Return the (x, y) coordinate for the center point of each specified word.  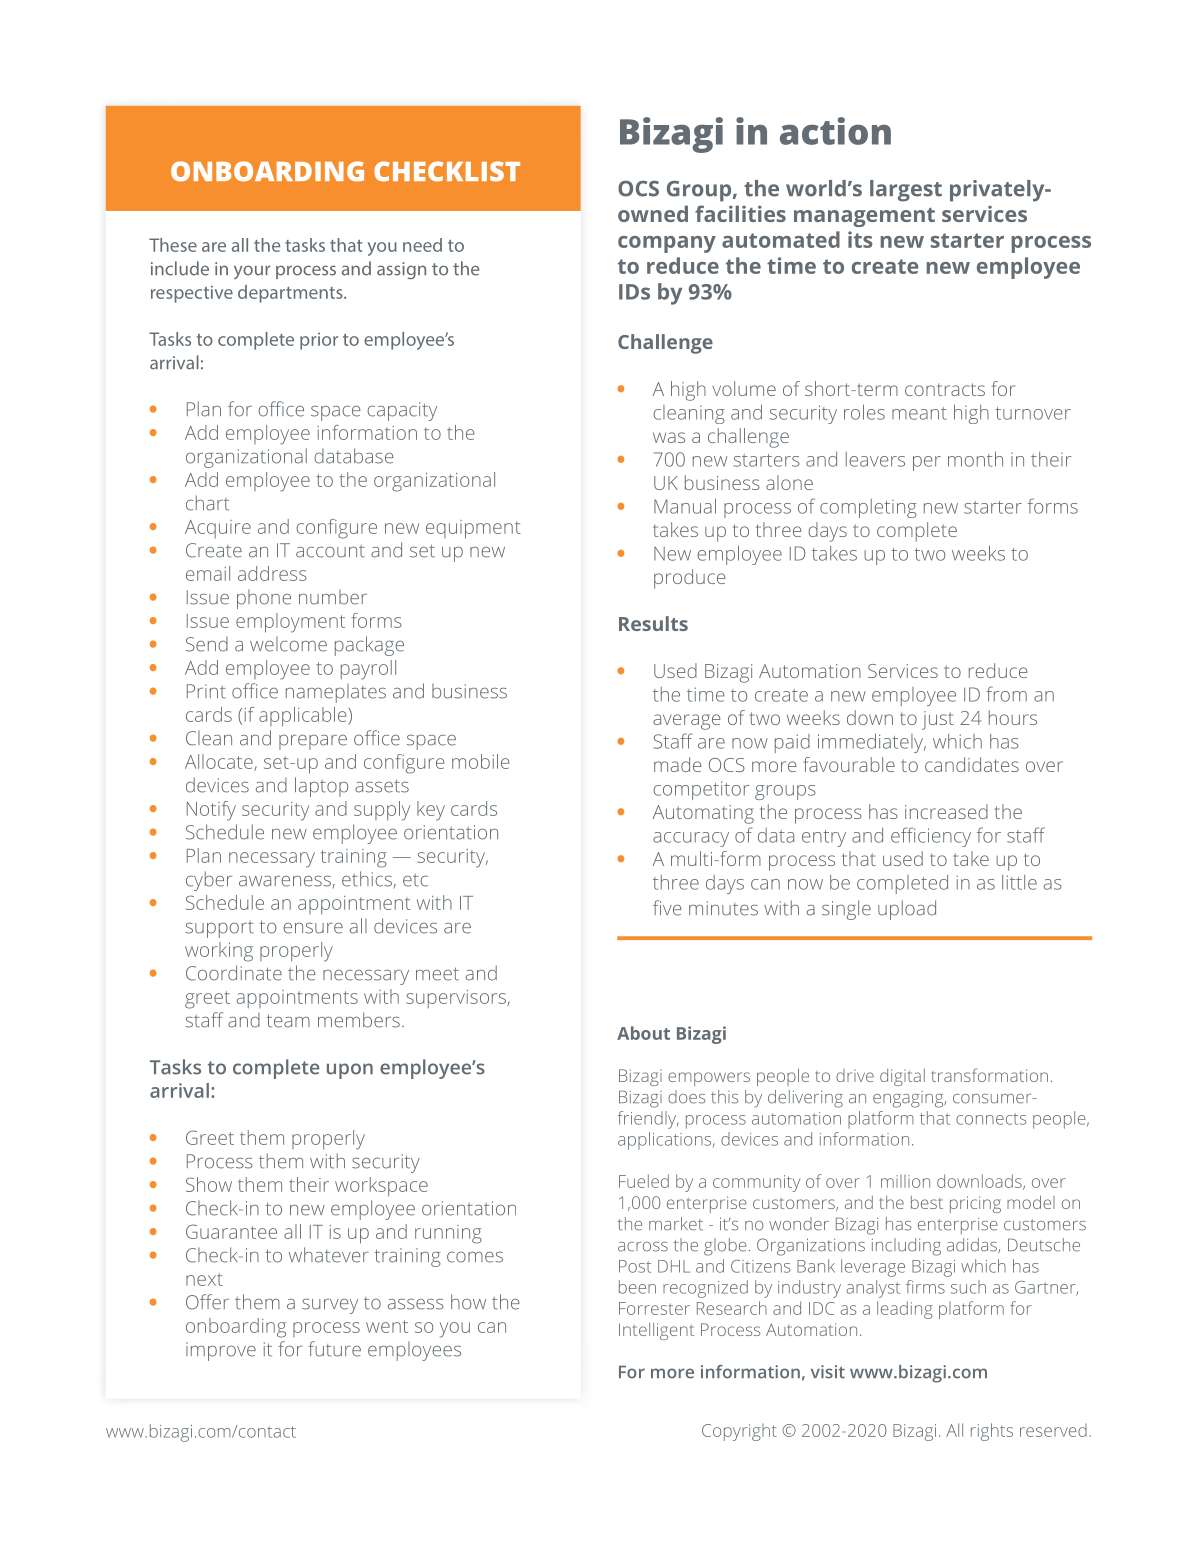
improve (221, 1351)
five (667, 908)
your (252, 272)
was (669, 437)
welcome (288, 644)
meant (919, 413)
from (1006, 694)
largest (906, 191)
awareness (286, 882)
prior (319, 341)
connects (991, 1119)
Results (653, 623)
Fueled (644, 1181)
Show (209, 1184)
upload (907, 910)
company (667, 244)
